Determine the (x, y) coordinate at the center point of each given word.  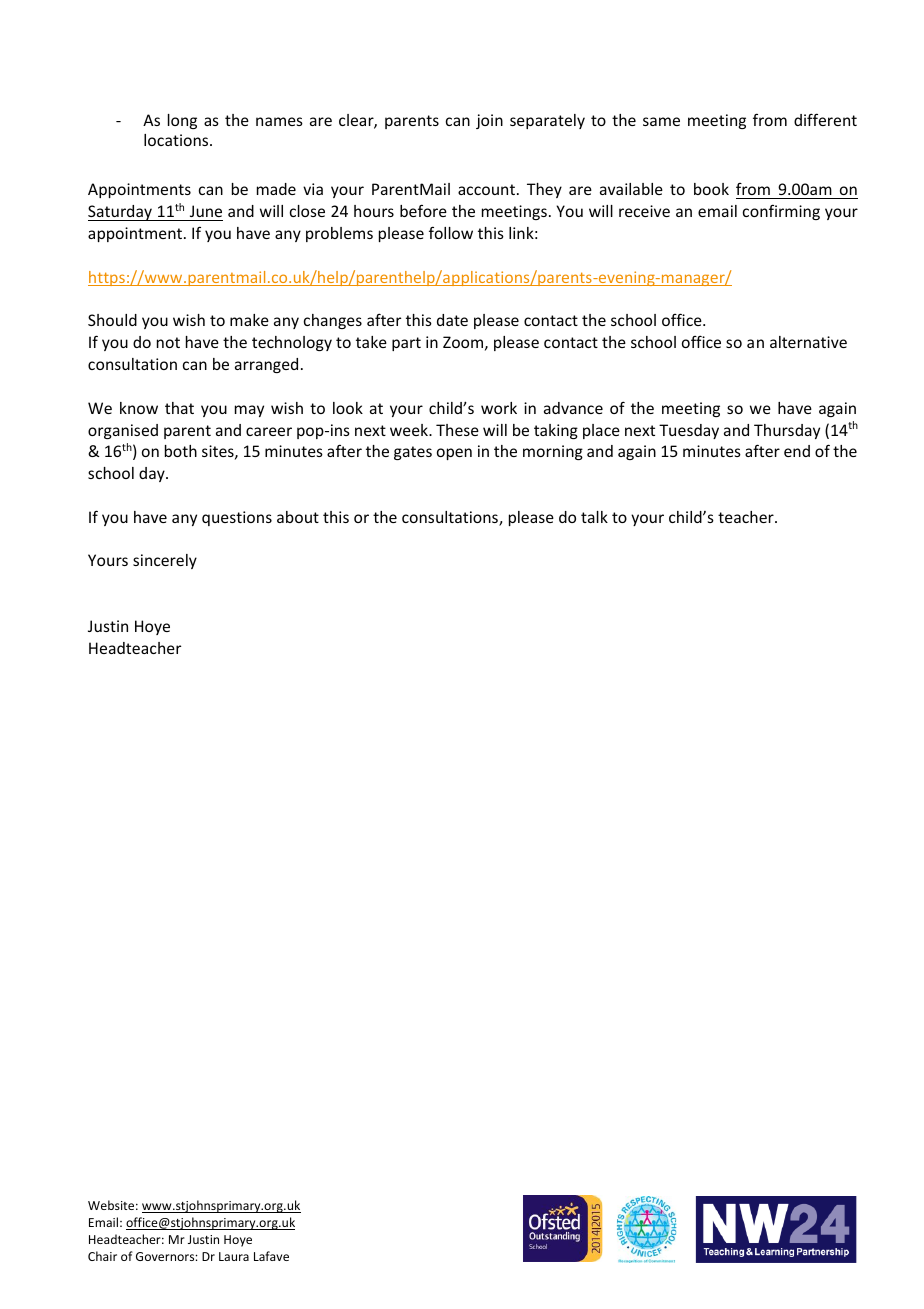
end (797, 451)
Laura (234, 1256)
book (711, 189)
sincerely (165, 561)
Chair (102, 1256)
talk (594, 517)
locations (177, 140)
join (489, 121)
